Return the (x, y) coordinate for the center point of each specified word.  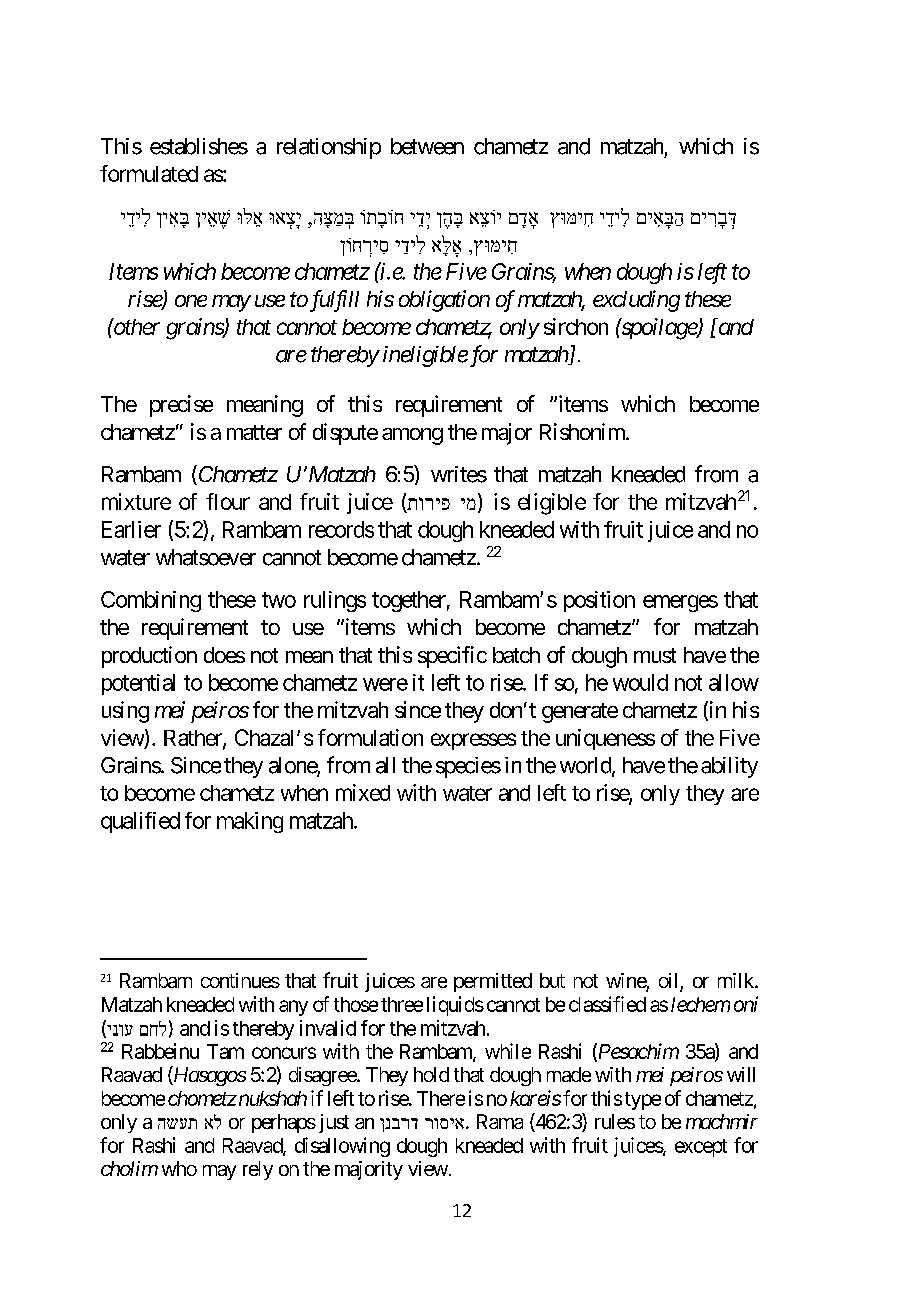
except (701, 1148)
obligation (444, 301)
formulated (149, 173)
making (250, 822)
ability (729, 767)
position (599, 601)
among (412, 436)
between (427, 146)
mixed (363, 792)
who (179, 1168)
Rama (500, 1121)
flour (228, 501)
